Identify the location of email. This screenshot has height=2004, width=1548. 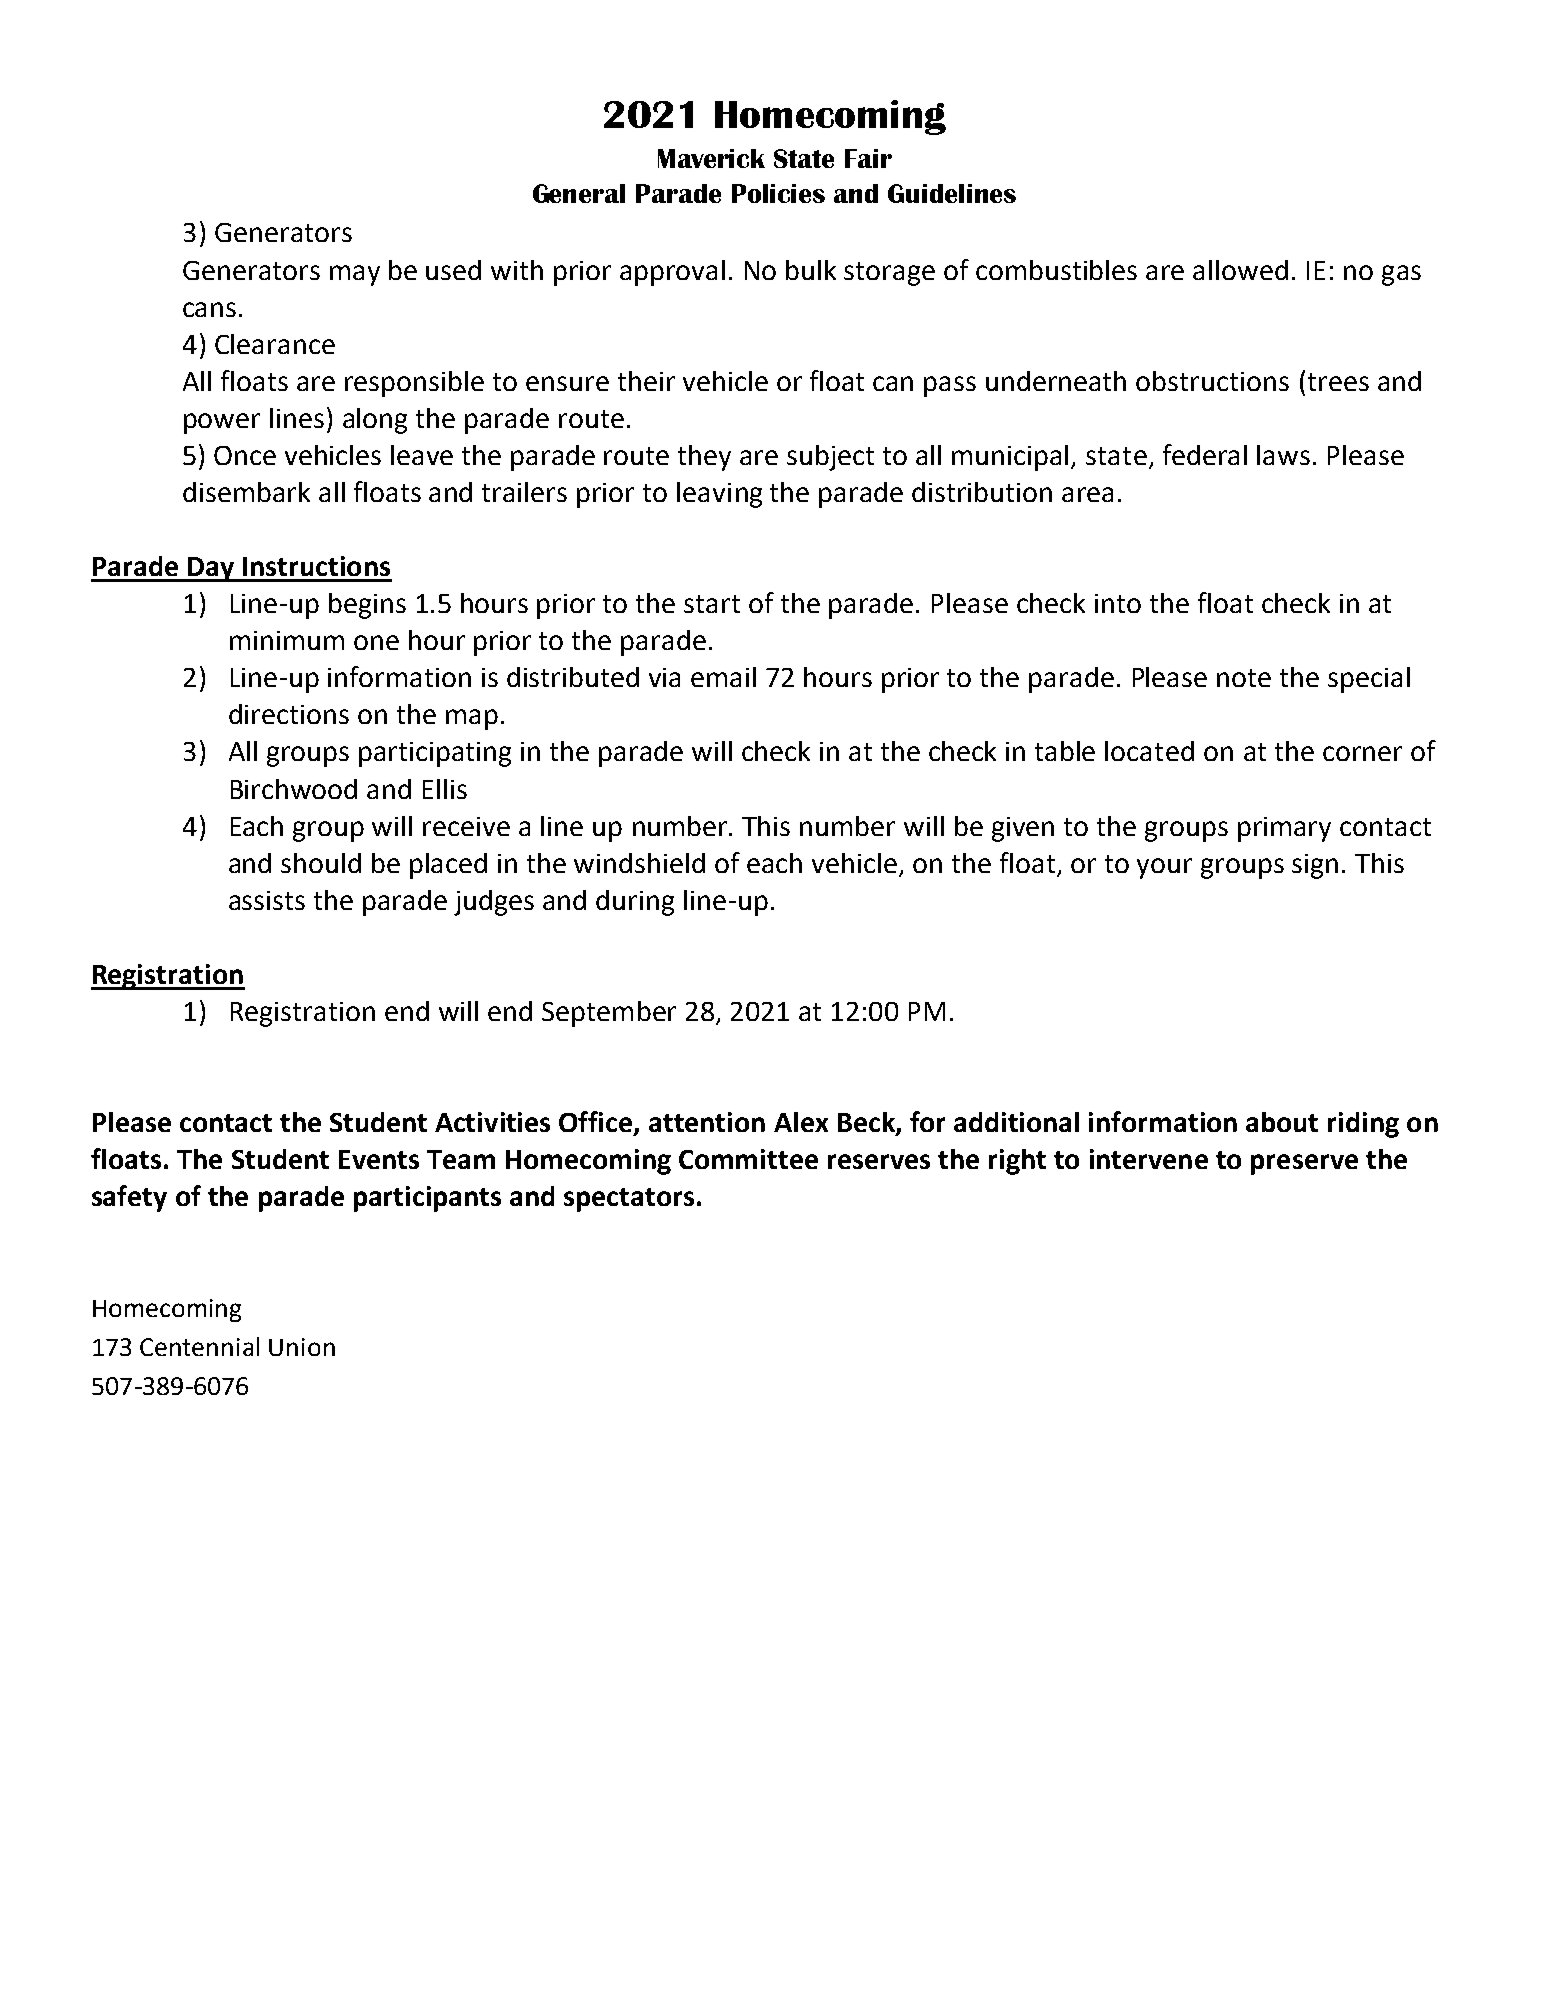
(723, 677).
